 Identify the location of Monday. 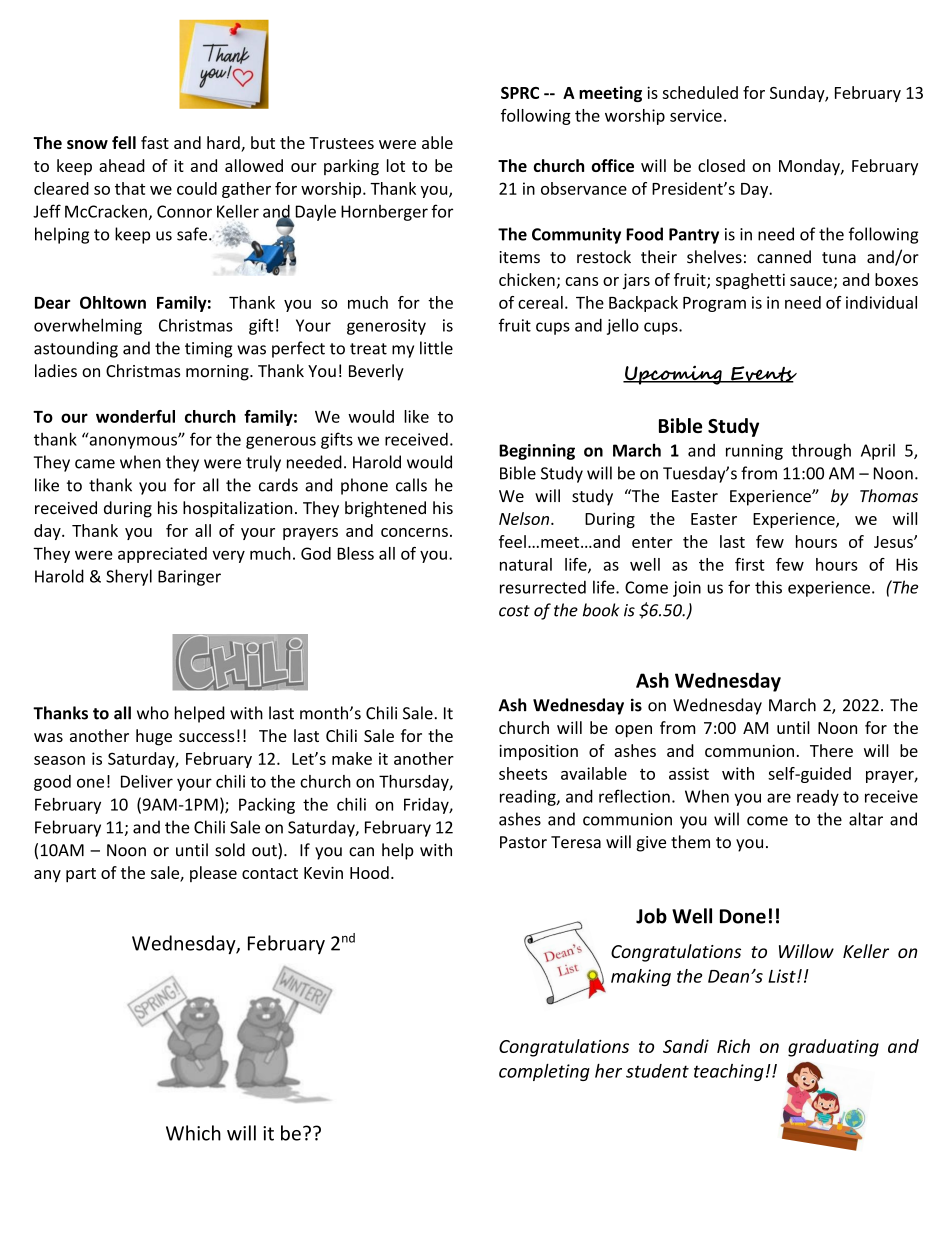
(810, 167).
